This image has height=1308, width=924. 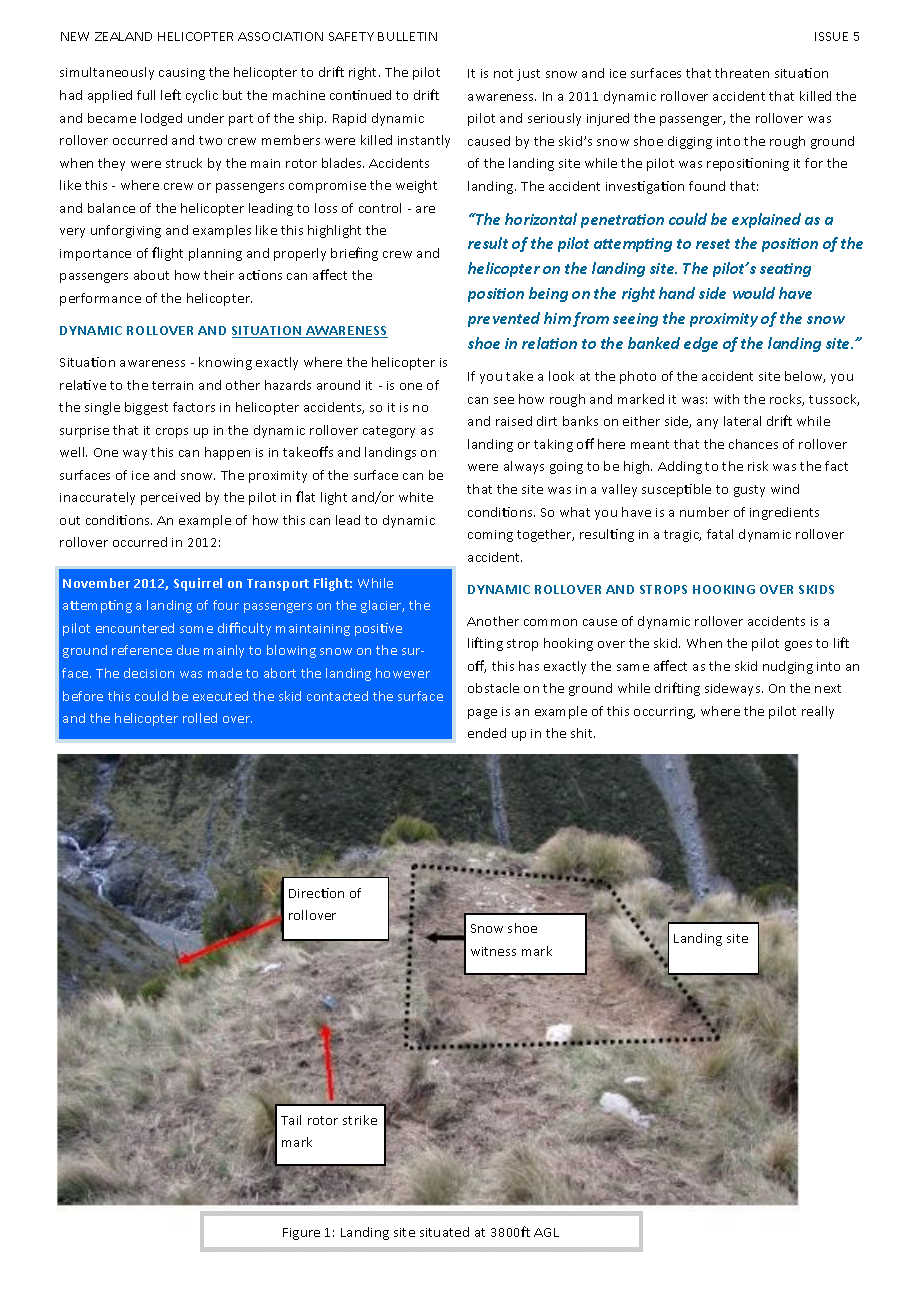 What do you see at coordinates (444, 1232) in the image?
I see `situated` at bounding box center [444, 1232].
